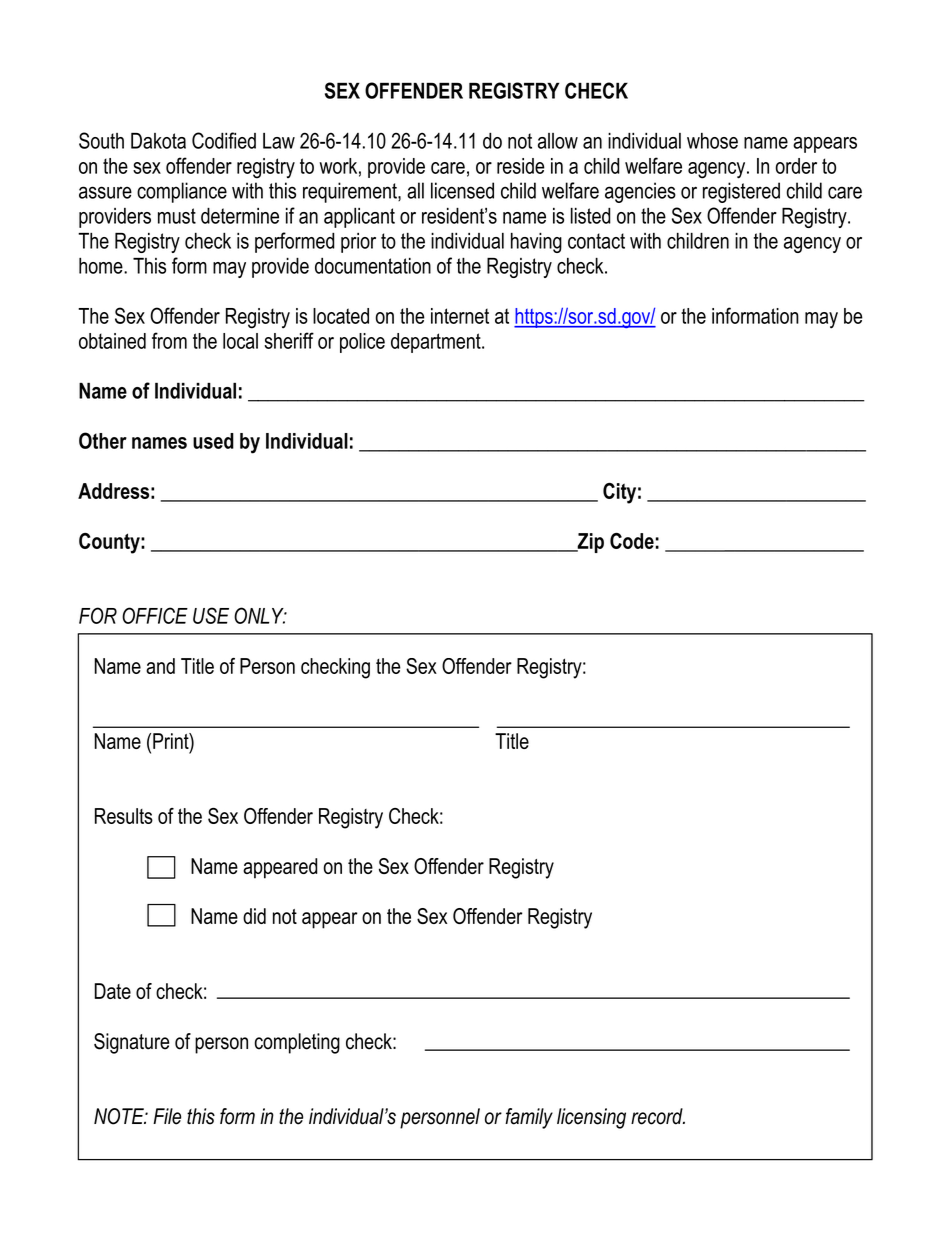 Image resolution: width=952 pixels, height=1233 pixels. I want to click on did, so click(254, 916).
